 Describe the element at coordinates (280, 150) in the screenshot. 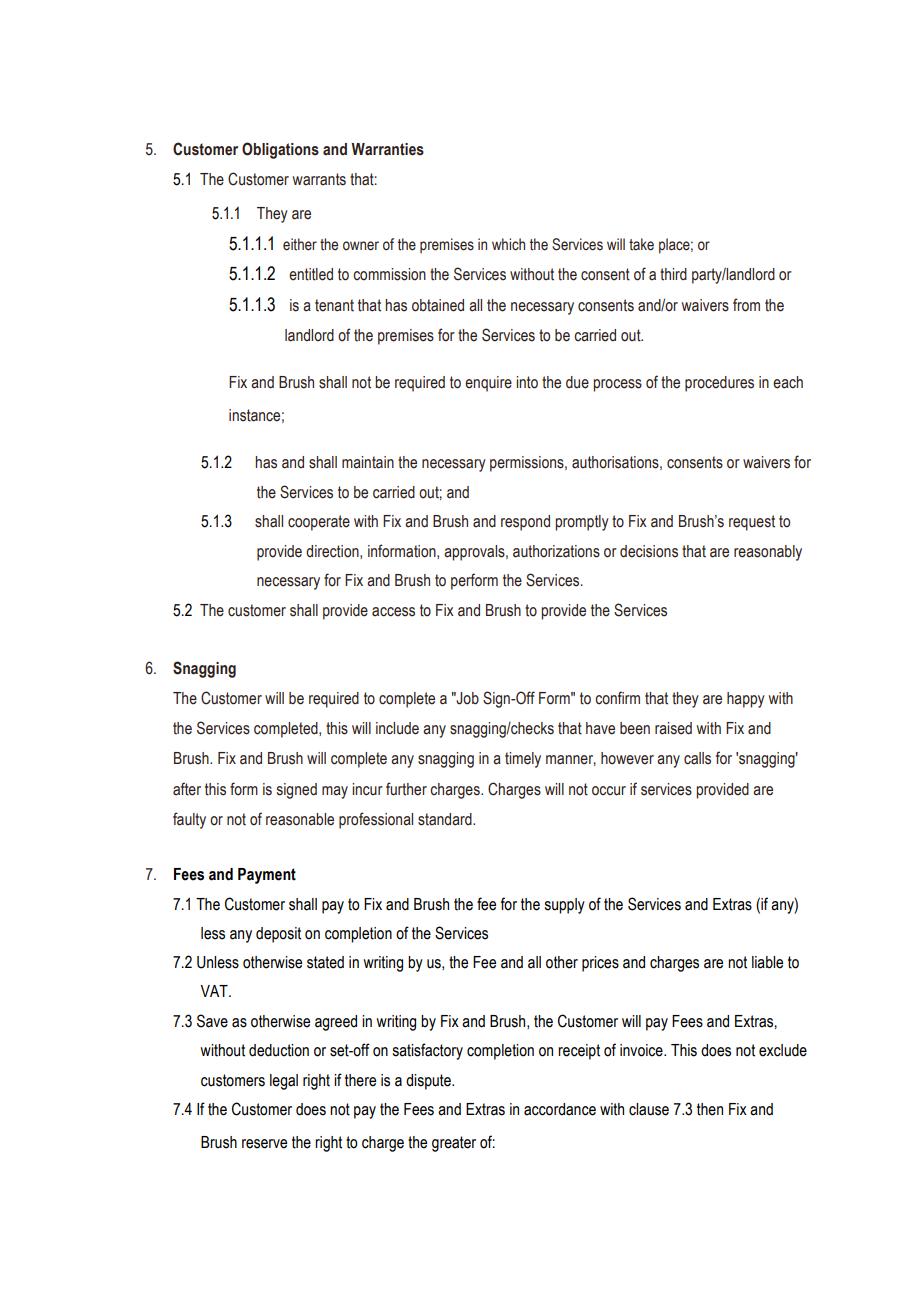

I see `Obligations` at that location.
